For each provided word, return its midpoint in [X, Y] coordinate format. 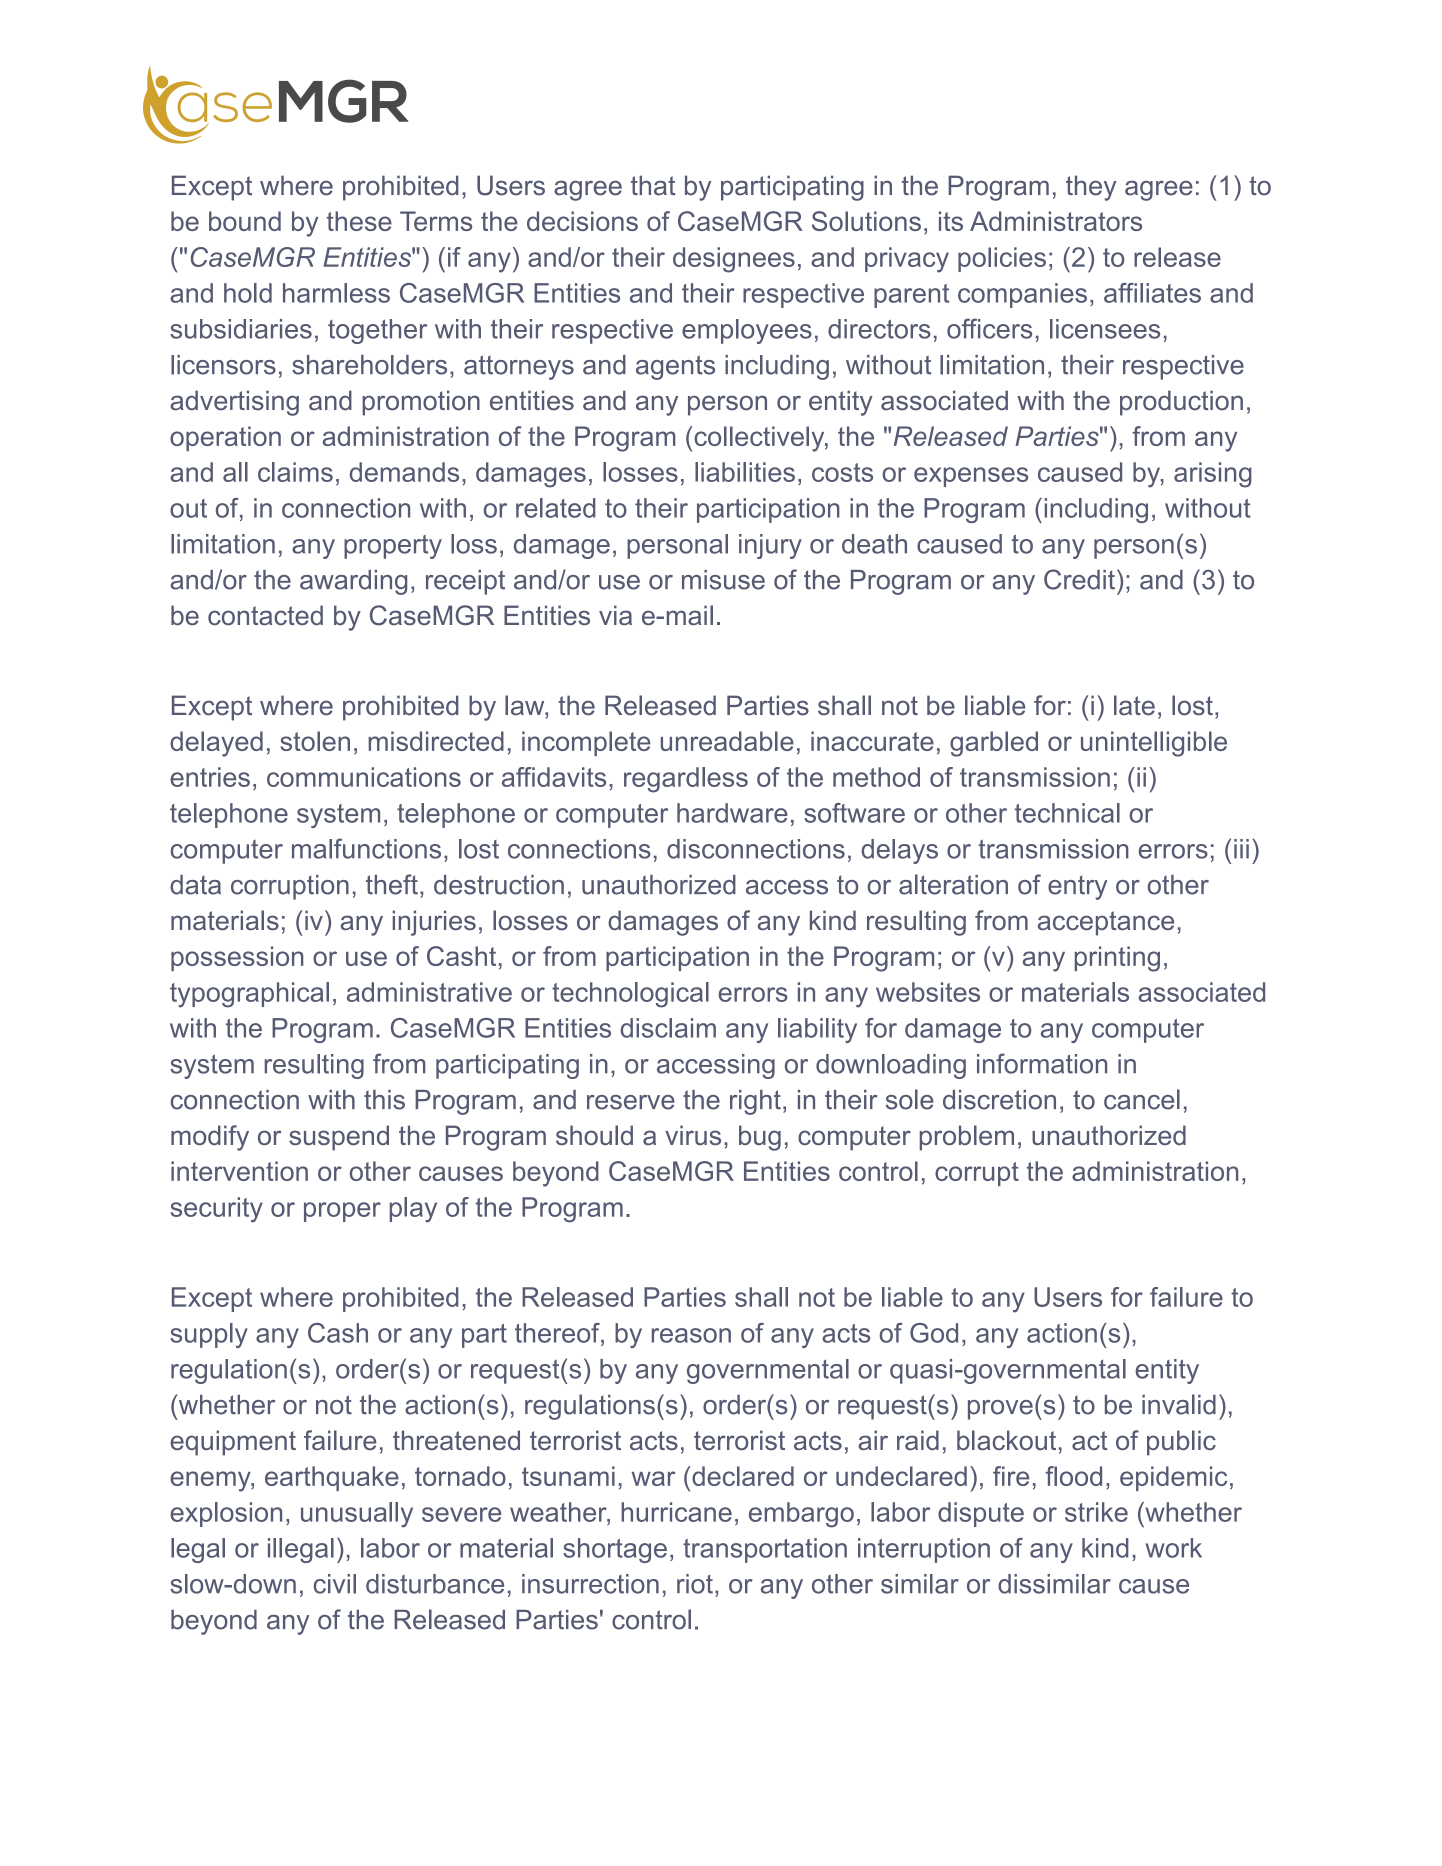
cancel [1142, 1099]
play [413, 1210]
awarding [353, 582]
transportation [765, 1550]
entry [1077, 887]
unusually [357, 1515]
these [359, 221]
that [653, 185]
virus [693, 1135]
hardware [732, 813]
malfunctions [366, 848]
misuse [723, 580]
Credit [1079, 579]
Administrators [1056, 221]
